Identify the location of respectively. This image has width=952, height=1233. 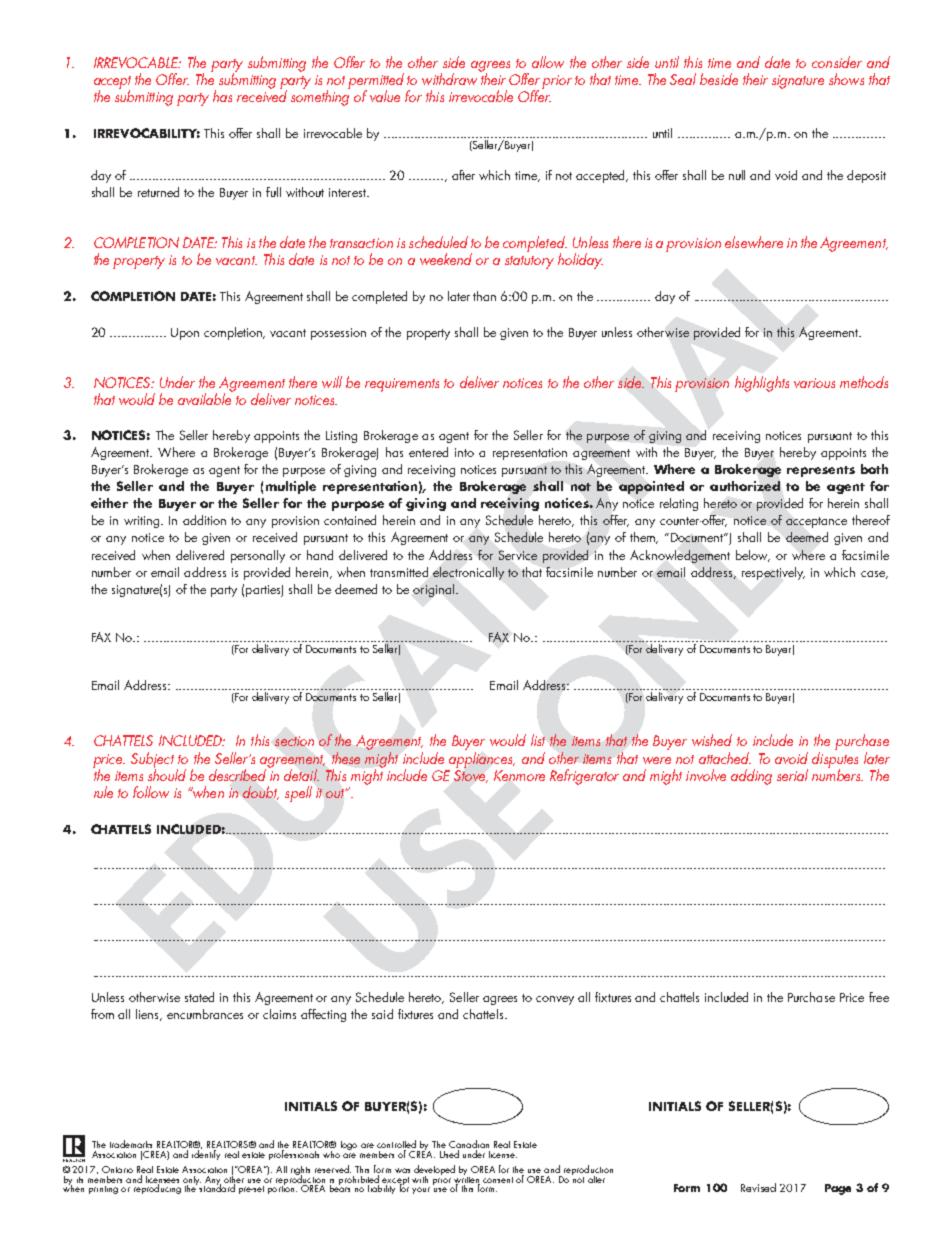
(773, 573).
